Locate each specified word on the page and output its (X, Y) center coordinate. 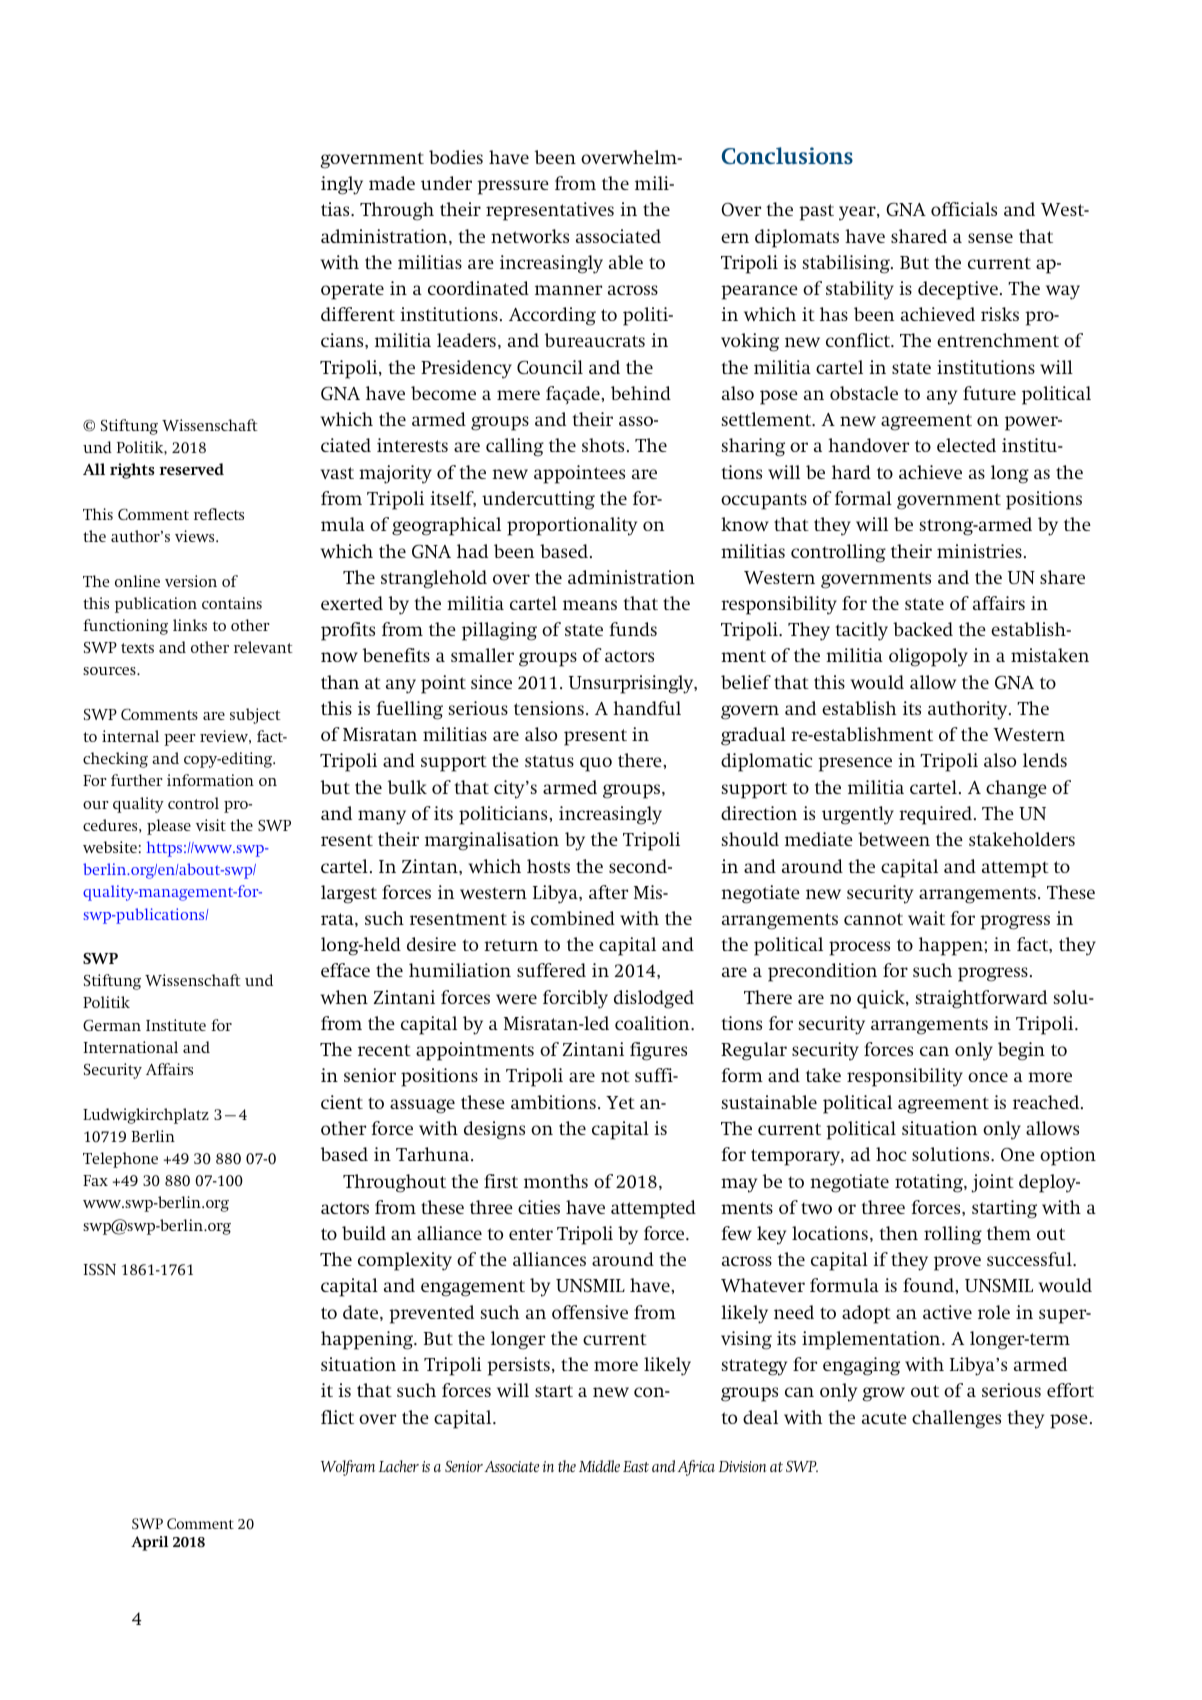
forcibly (575, 999)
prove (957, 1263)
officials (964, 209)
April (149, 1543)
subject (255, 716)
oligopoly (928, 657)
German (112, 1025)
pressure (513, 187)
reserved (191, 469)
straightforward (981, 999)
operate (352, 291)
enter (531, 1234)
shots (603, 445)
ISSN (99, 1269)
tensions (549, 708)
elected (966, 445)
